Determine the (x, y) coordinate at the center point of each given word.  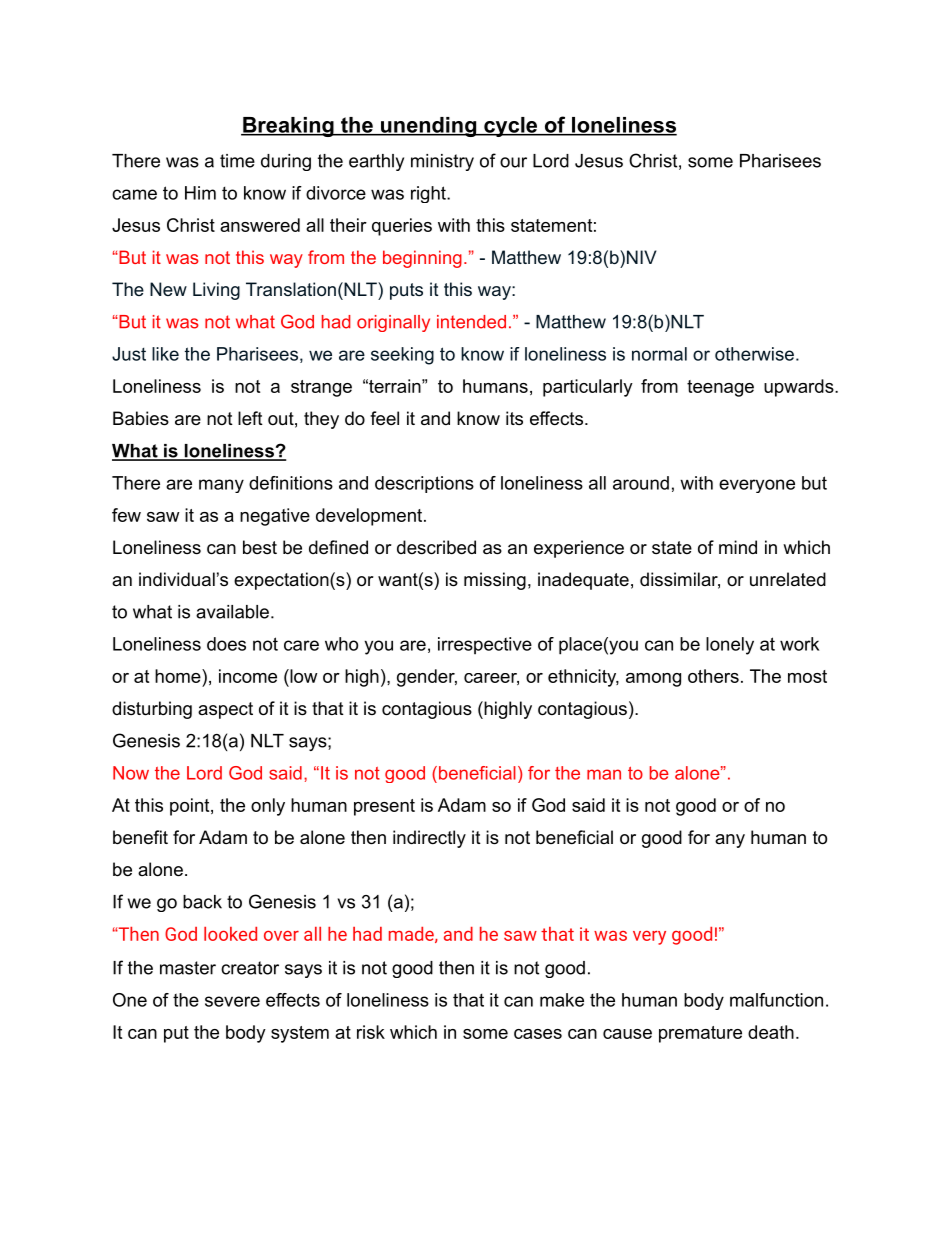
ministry (442, 162)
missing (495, 581)
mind (738, 547)
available (232, 612)
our (513, 162)
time (237, 161)
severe (232, 1001)
